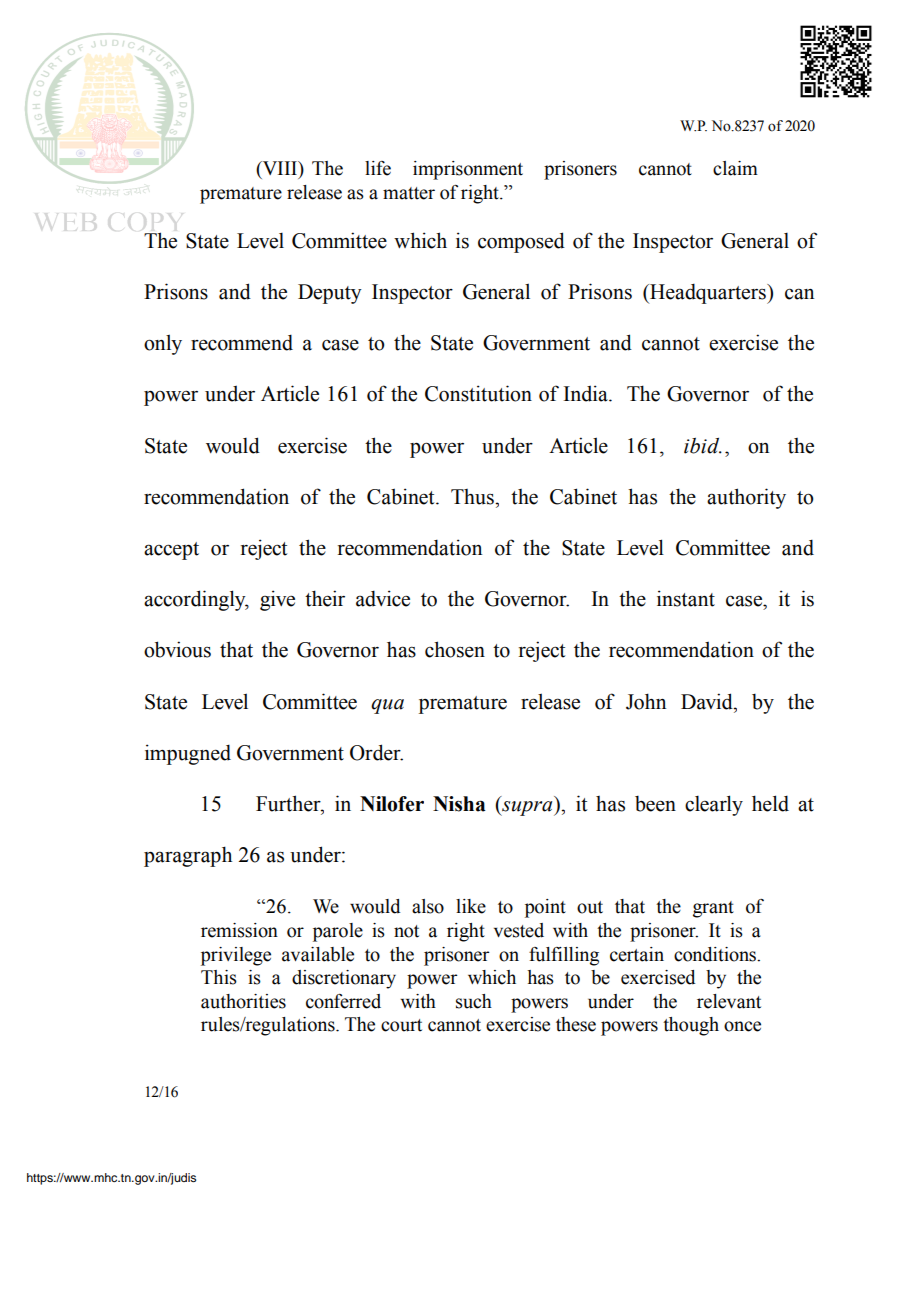 The image size is (924, 1308). Describe the element at coordinates (478, 393) in the screenshot. I see `Constitution` at that location.
